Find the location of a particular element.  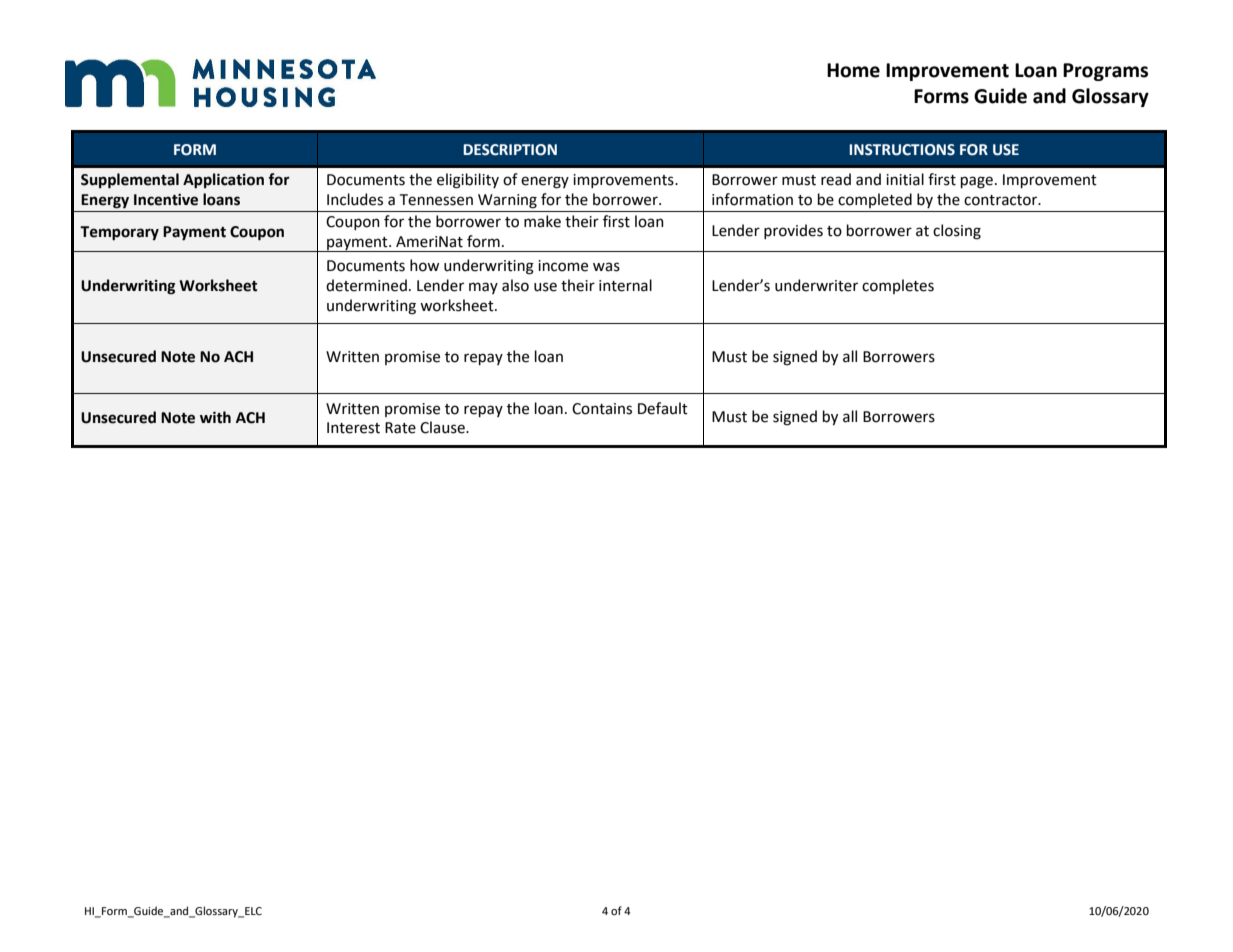

determined is located at coordinates (366, 285).
